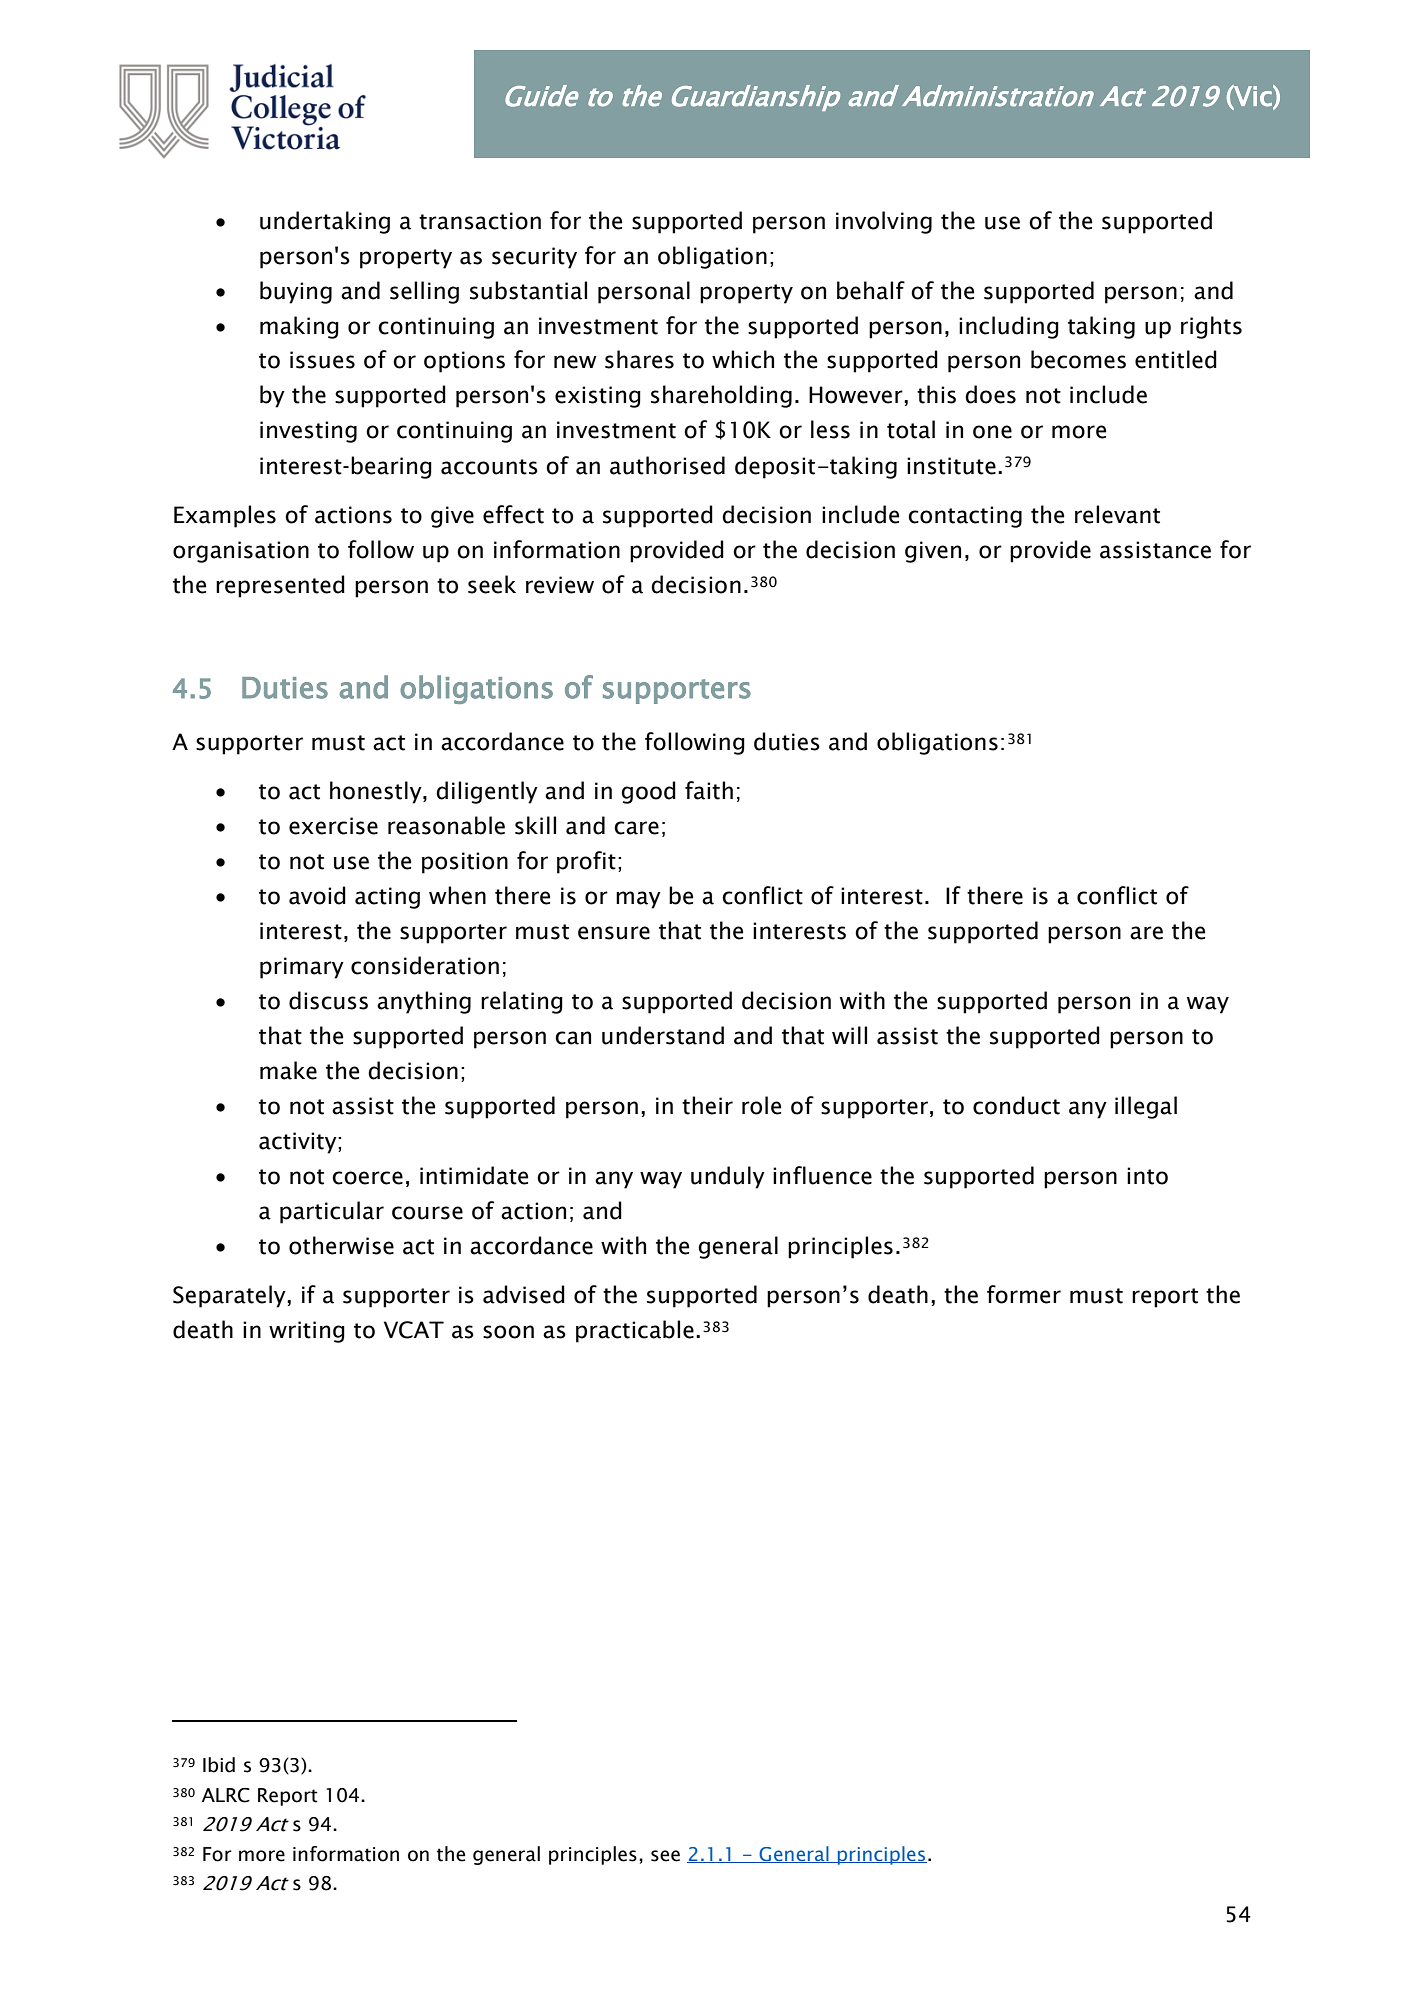 This screenshot has width=1424, height=2016. What do you see at coordinates (1117, 514) in the screenshot?
I see `relevant` at bounding box center [1117, 514].
